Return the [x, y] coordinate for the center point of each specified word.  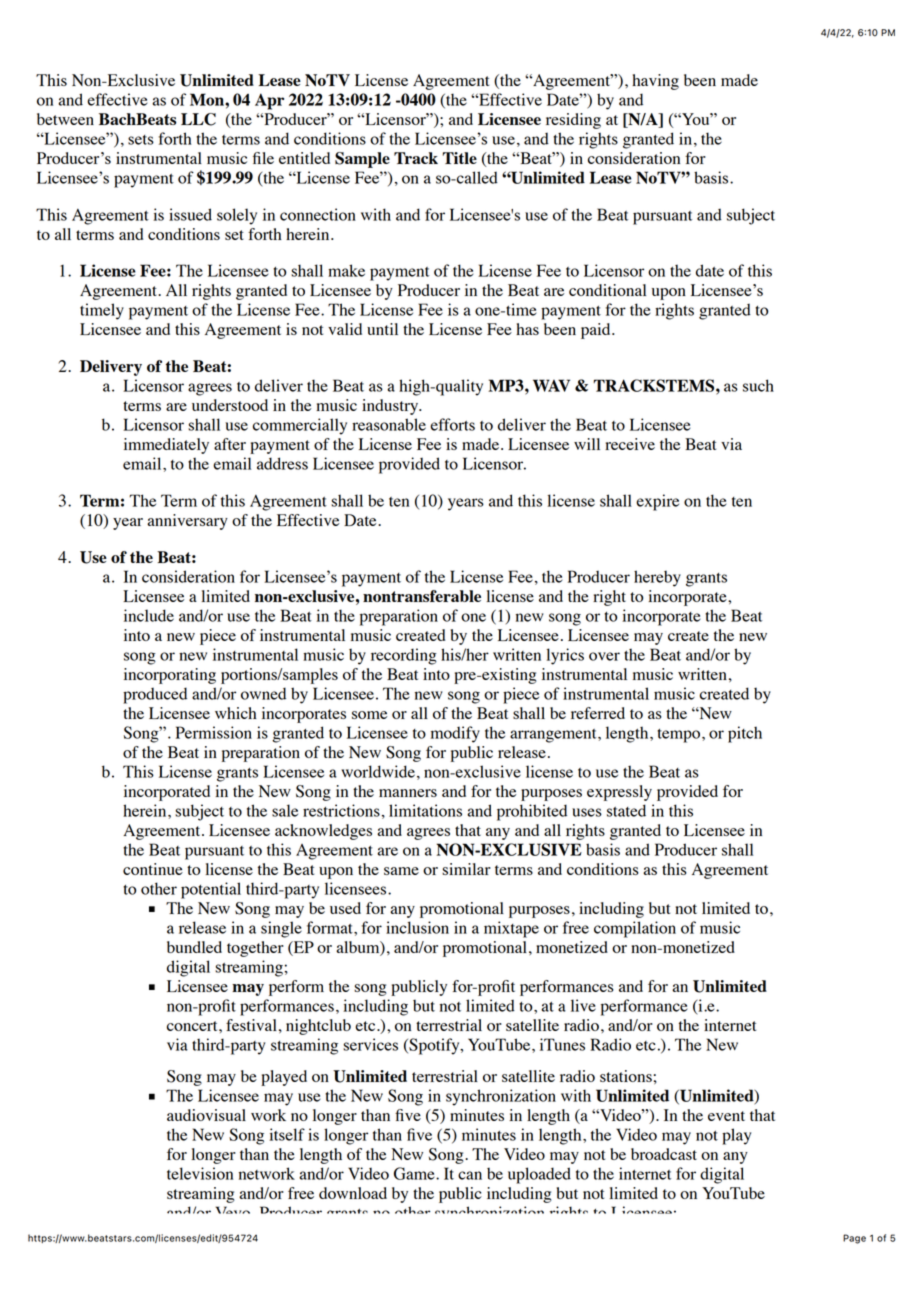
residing [573, 121]
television [200, 1173]
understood [230, 405]
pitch [745, 734]
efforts [452, 424]
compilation [635, 929]
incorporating [170, 676]
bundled [194, 947]
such [758, 385]
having [655, 82]
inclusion [417, 927]
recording [404, 656]
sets [141, 140]
